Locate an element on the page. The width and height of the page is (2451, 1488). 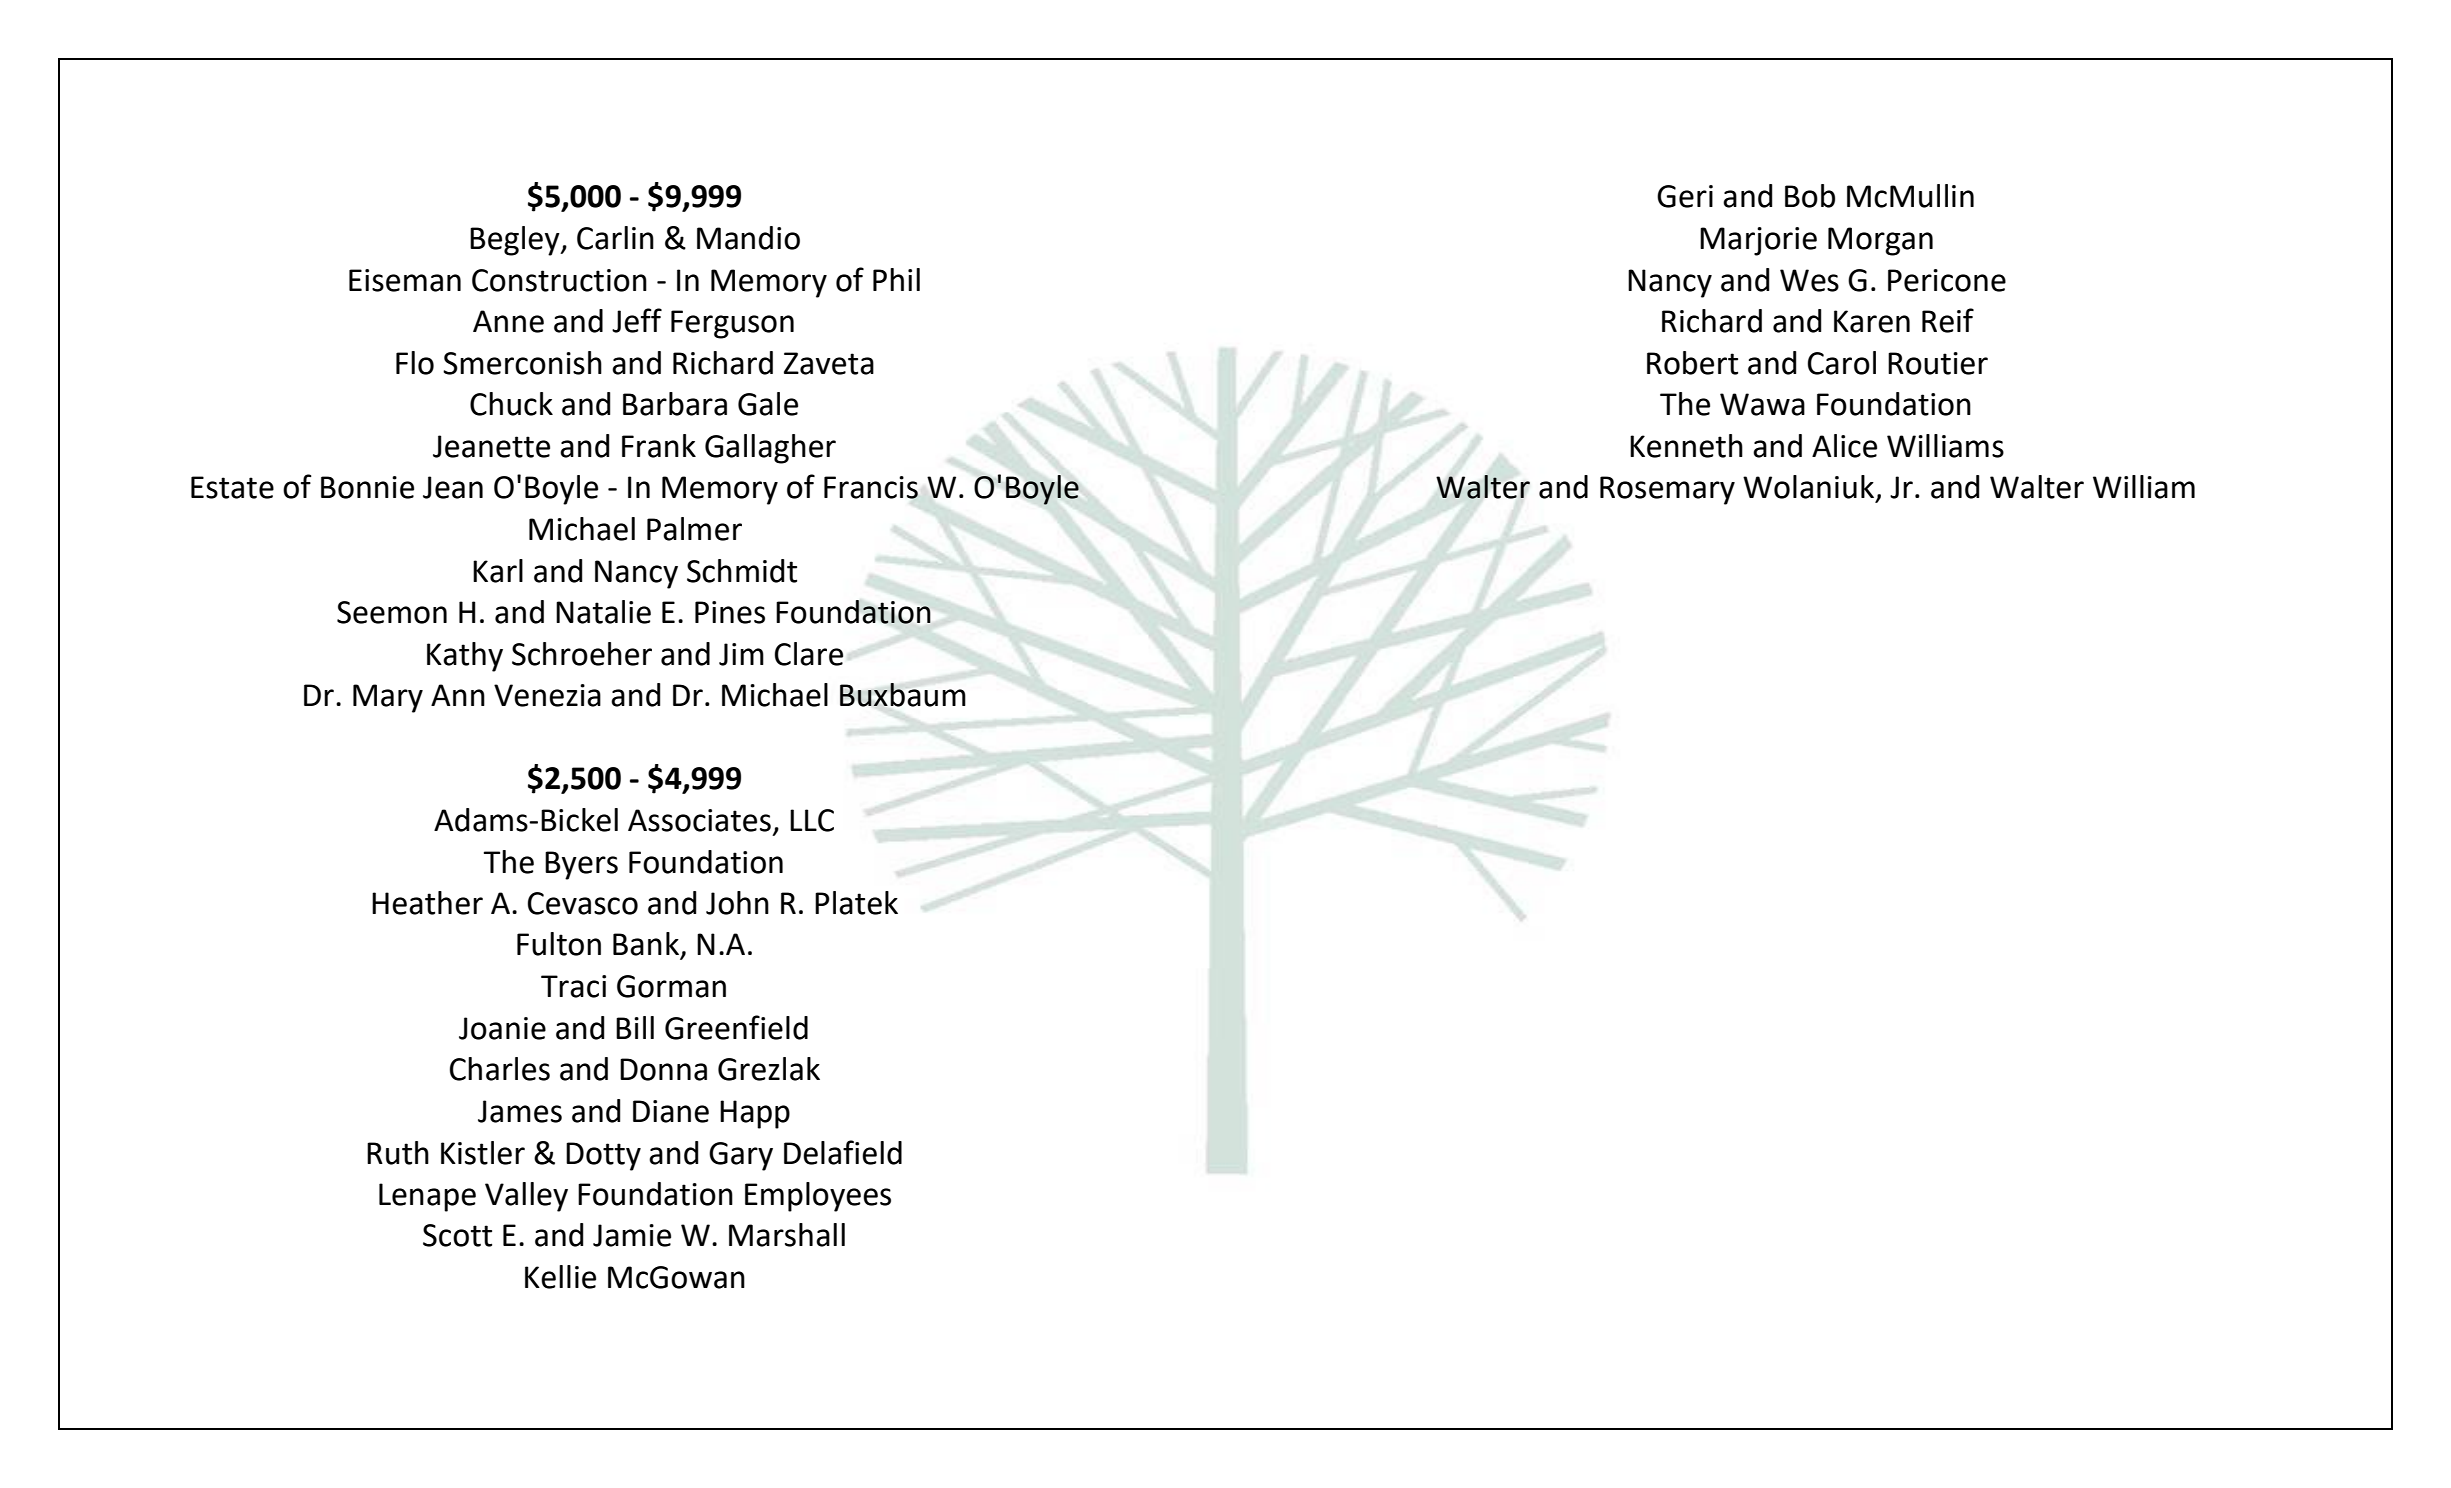
Begley is located at coordinates (516, 241).
